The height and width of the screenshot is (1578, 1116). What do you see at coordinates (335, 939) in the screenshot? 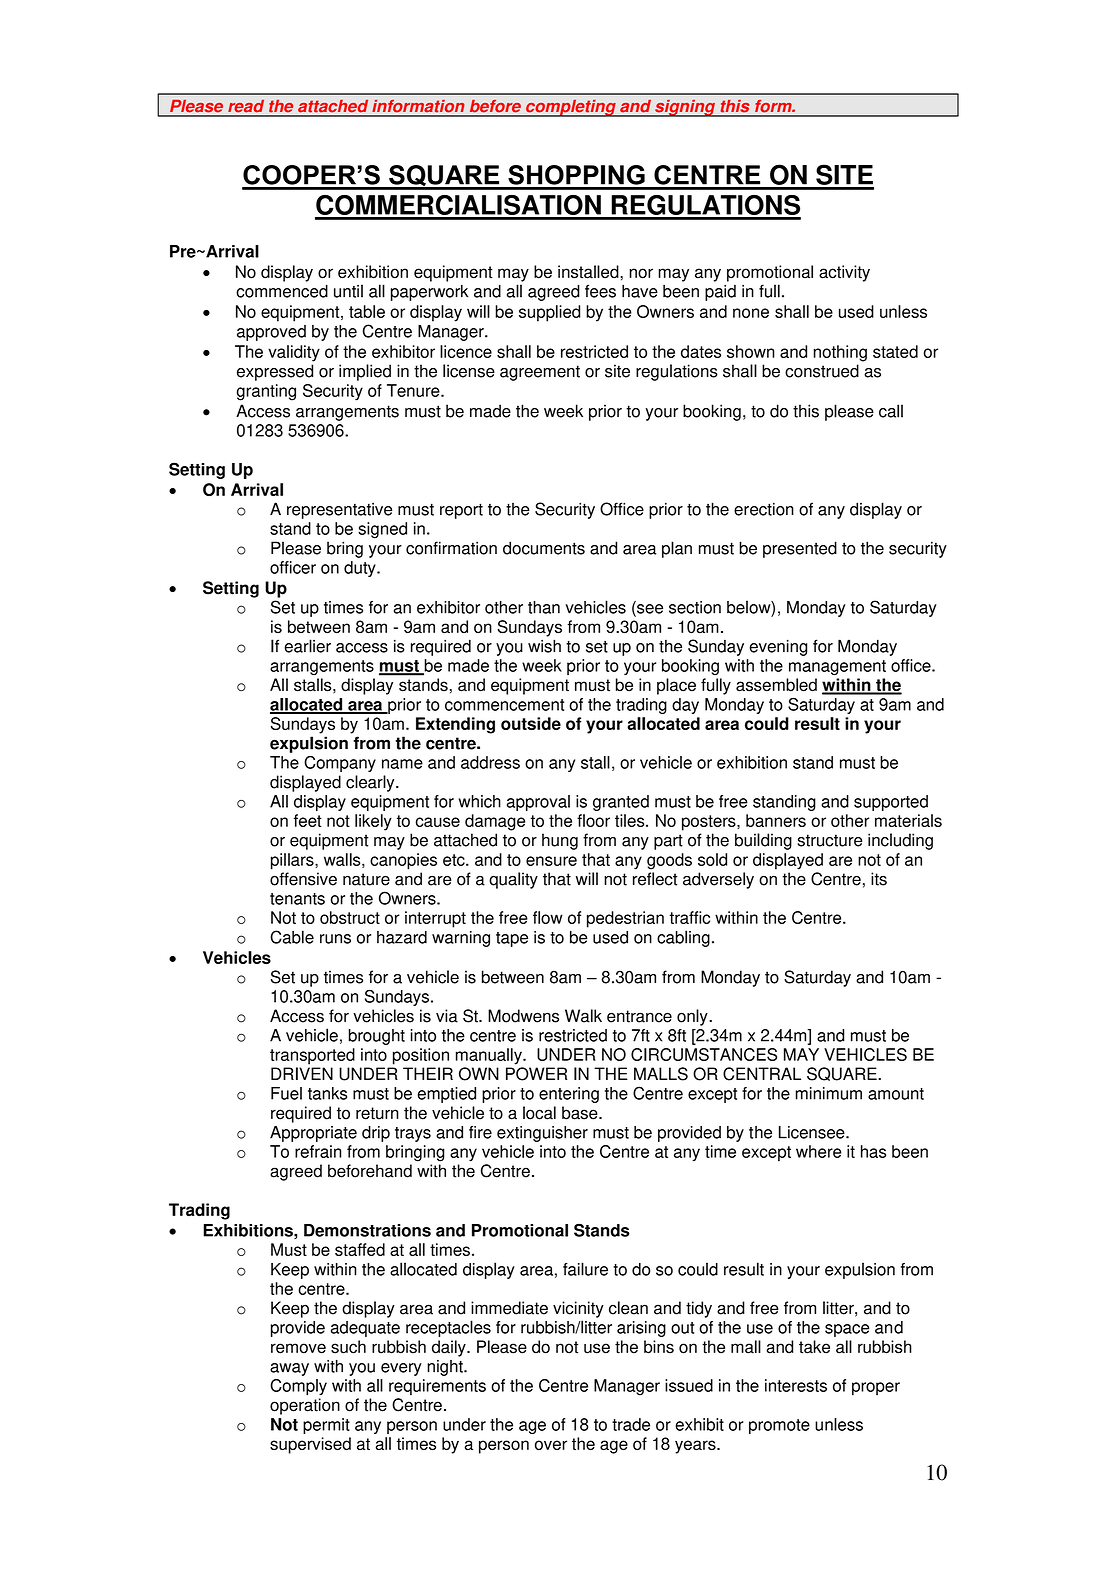
I see `runs` at bounding box center [335, 939].
